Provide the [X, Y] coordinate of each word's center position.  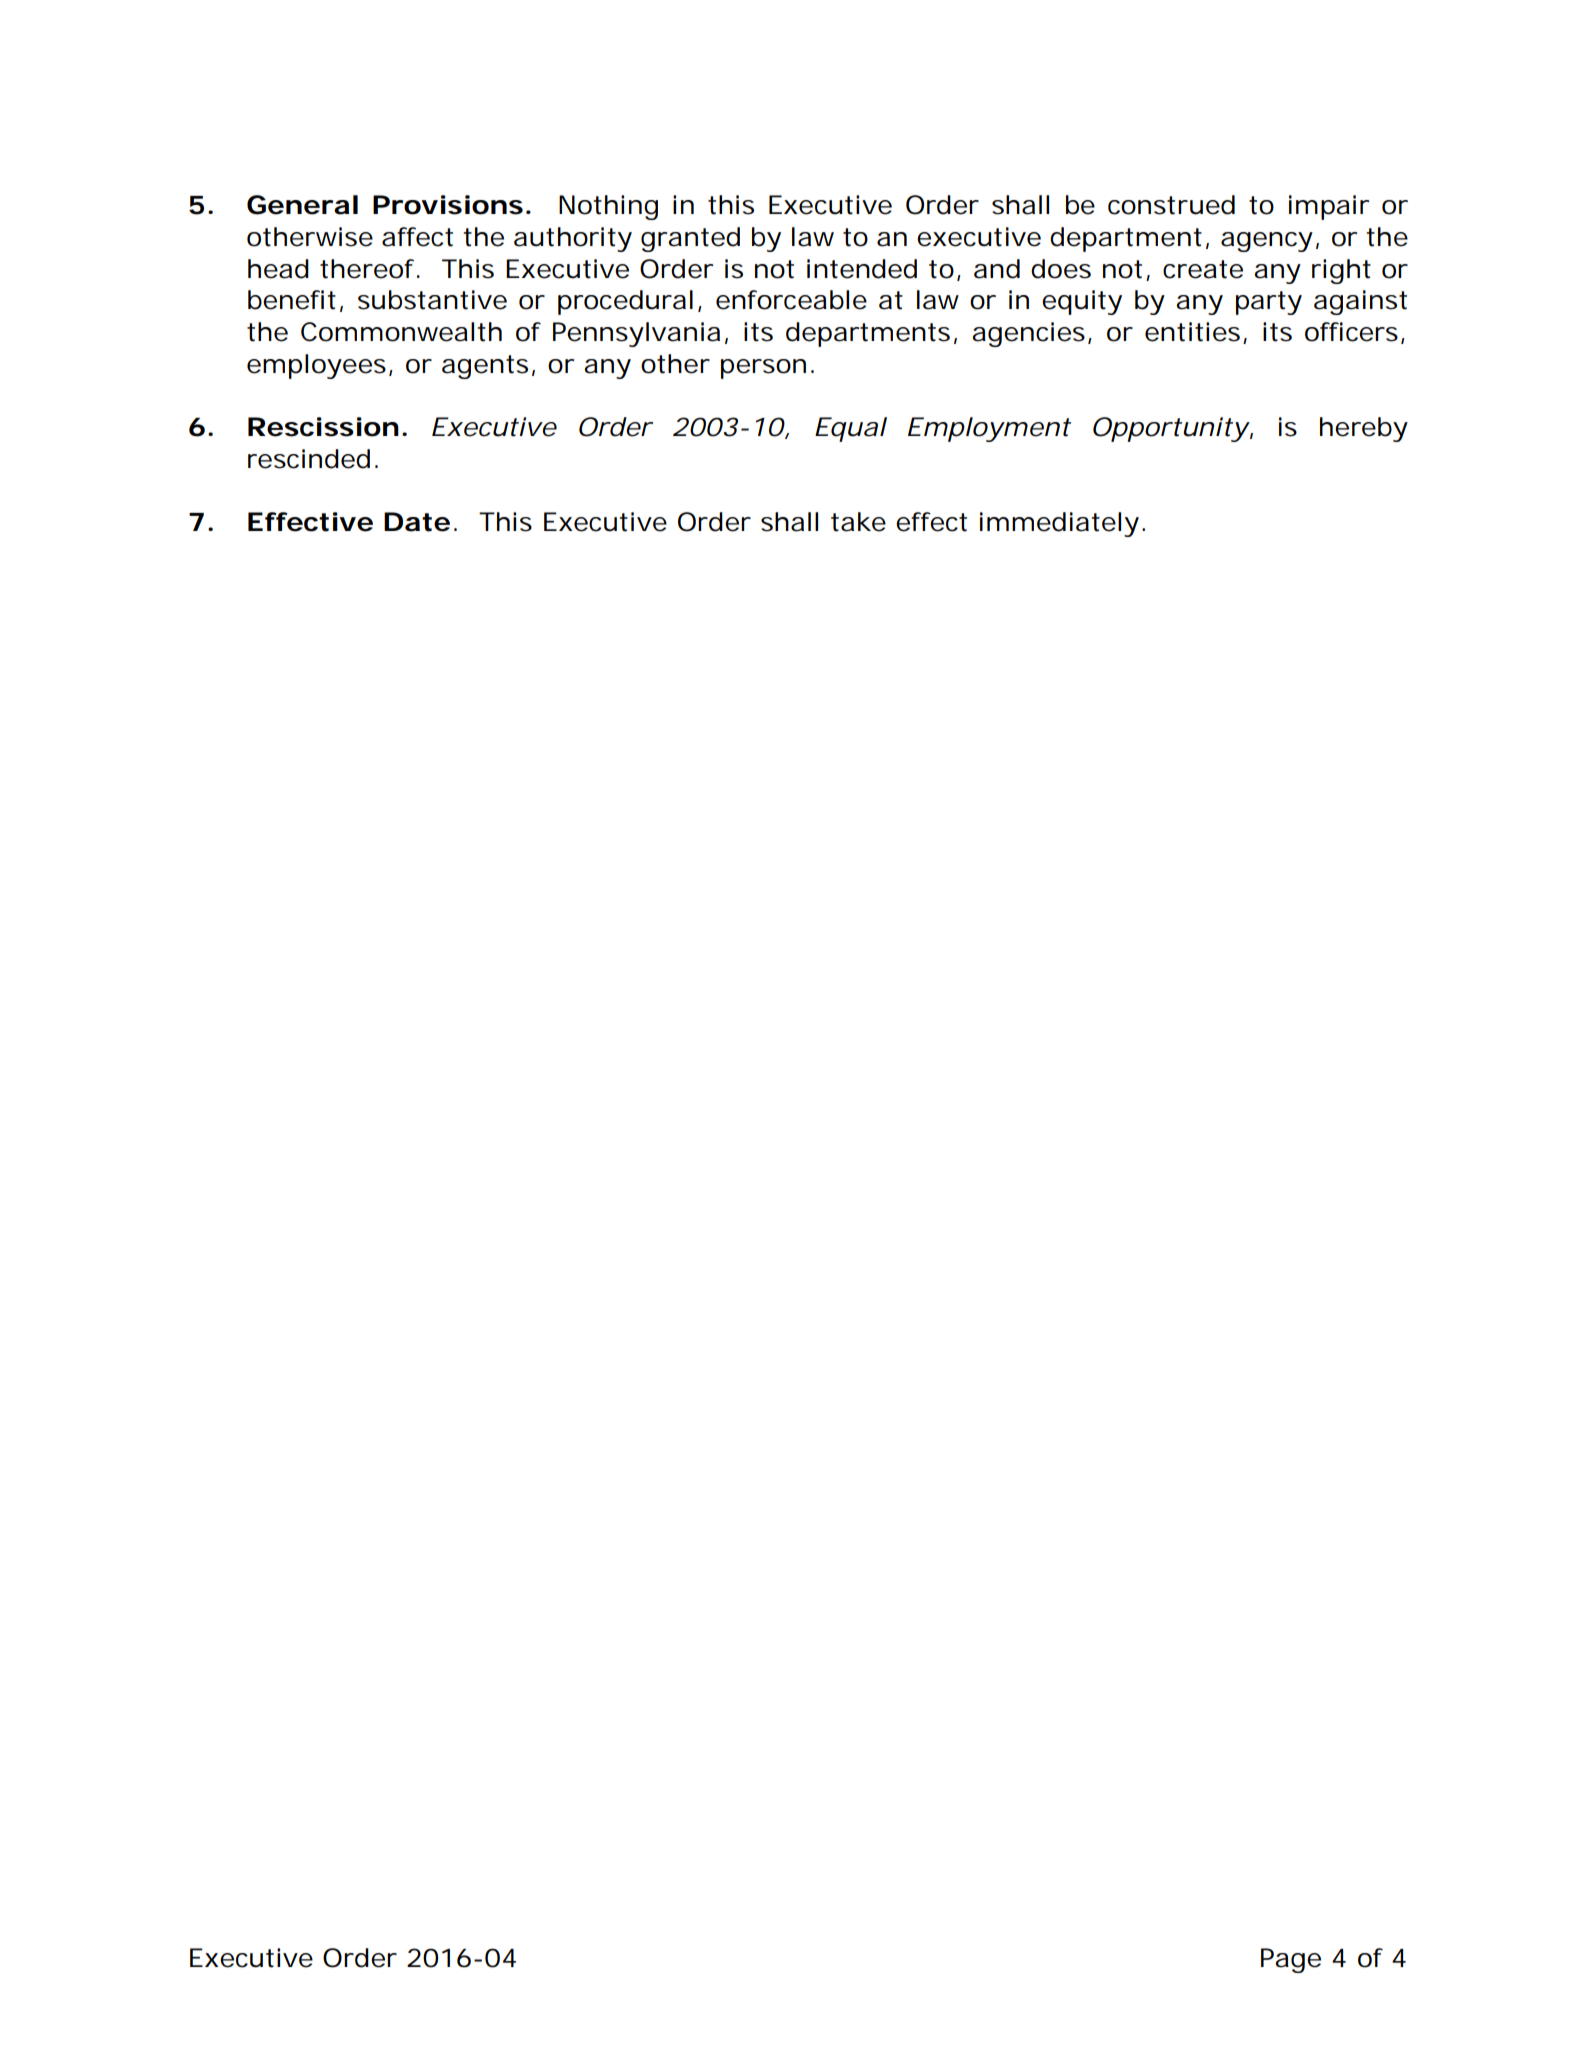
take [858, 522]
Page [1291, 1960]
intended [862, 269]
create [1203, 269]
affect [417, 237]
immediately [1059, 524]
